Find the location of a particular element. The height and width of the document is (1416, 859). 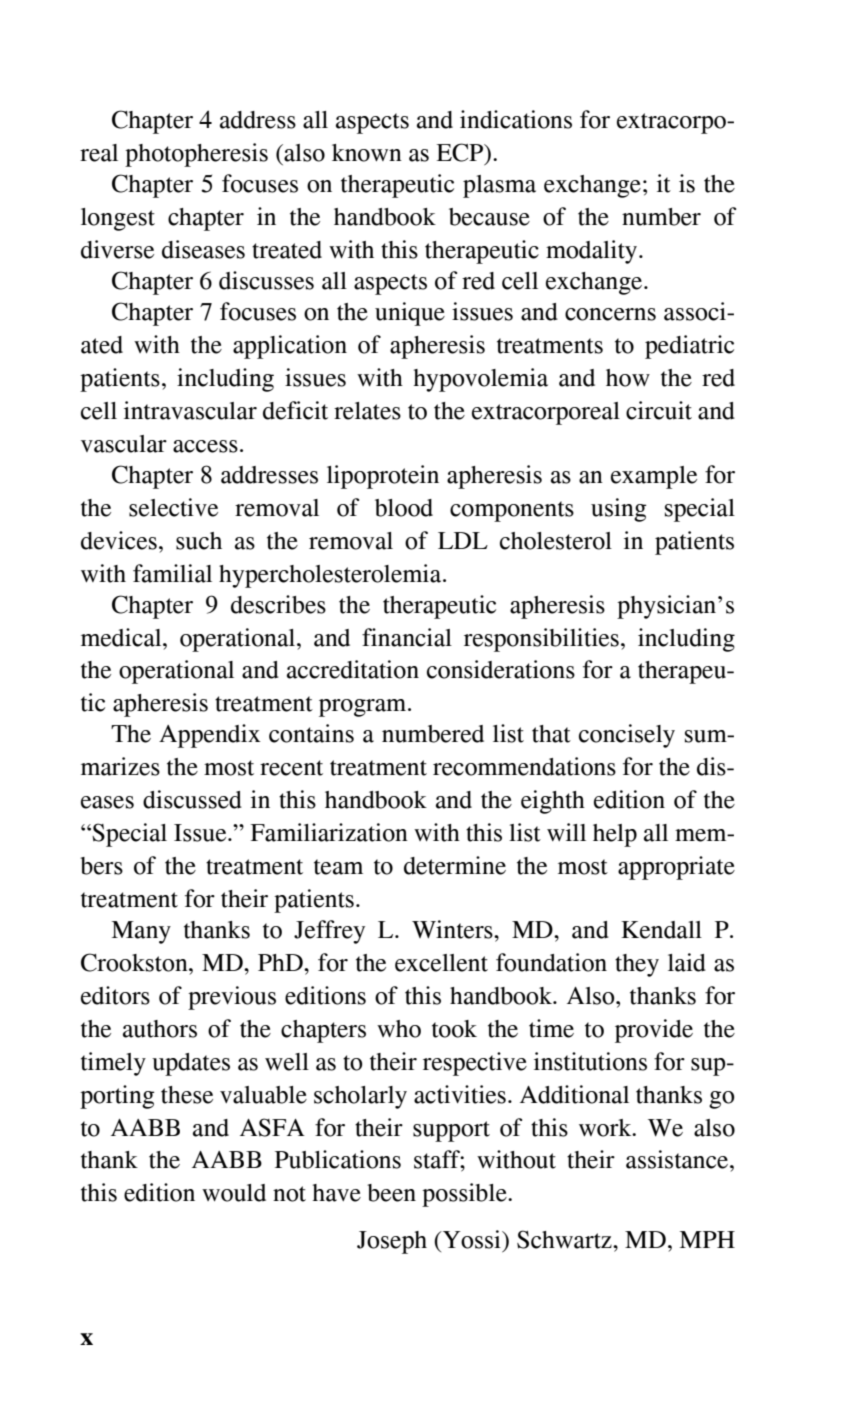

been is located at coordinates (391, 1193).
